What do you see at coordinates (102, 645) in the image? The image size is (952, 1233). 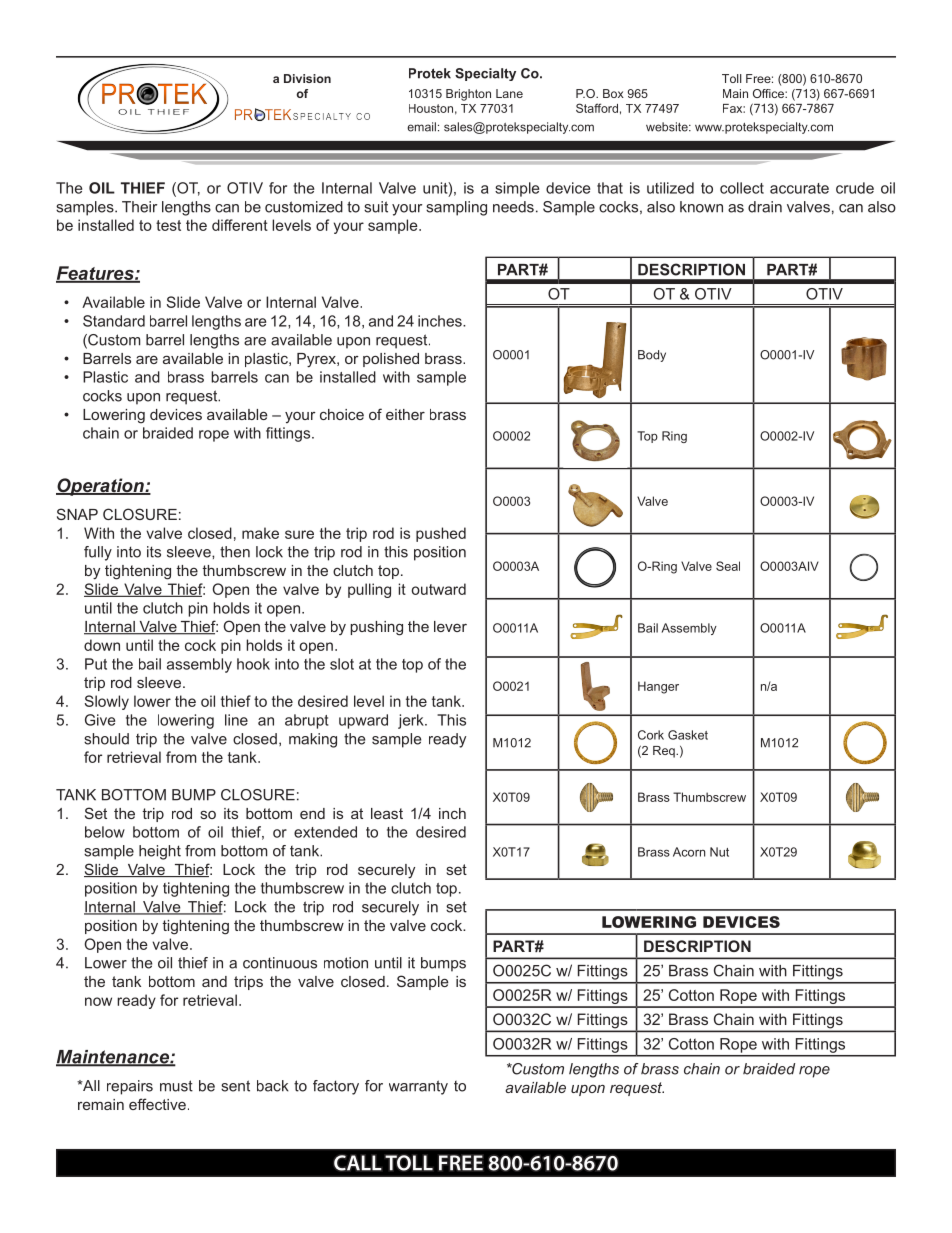 I see `down` at bounding box center [102, 645].
